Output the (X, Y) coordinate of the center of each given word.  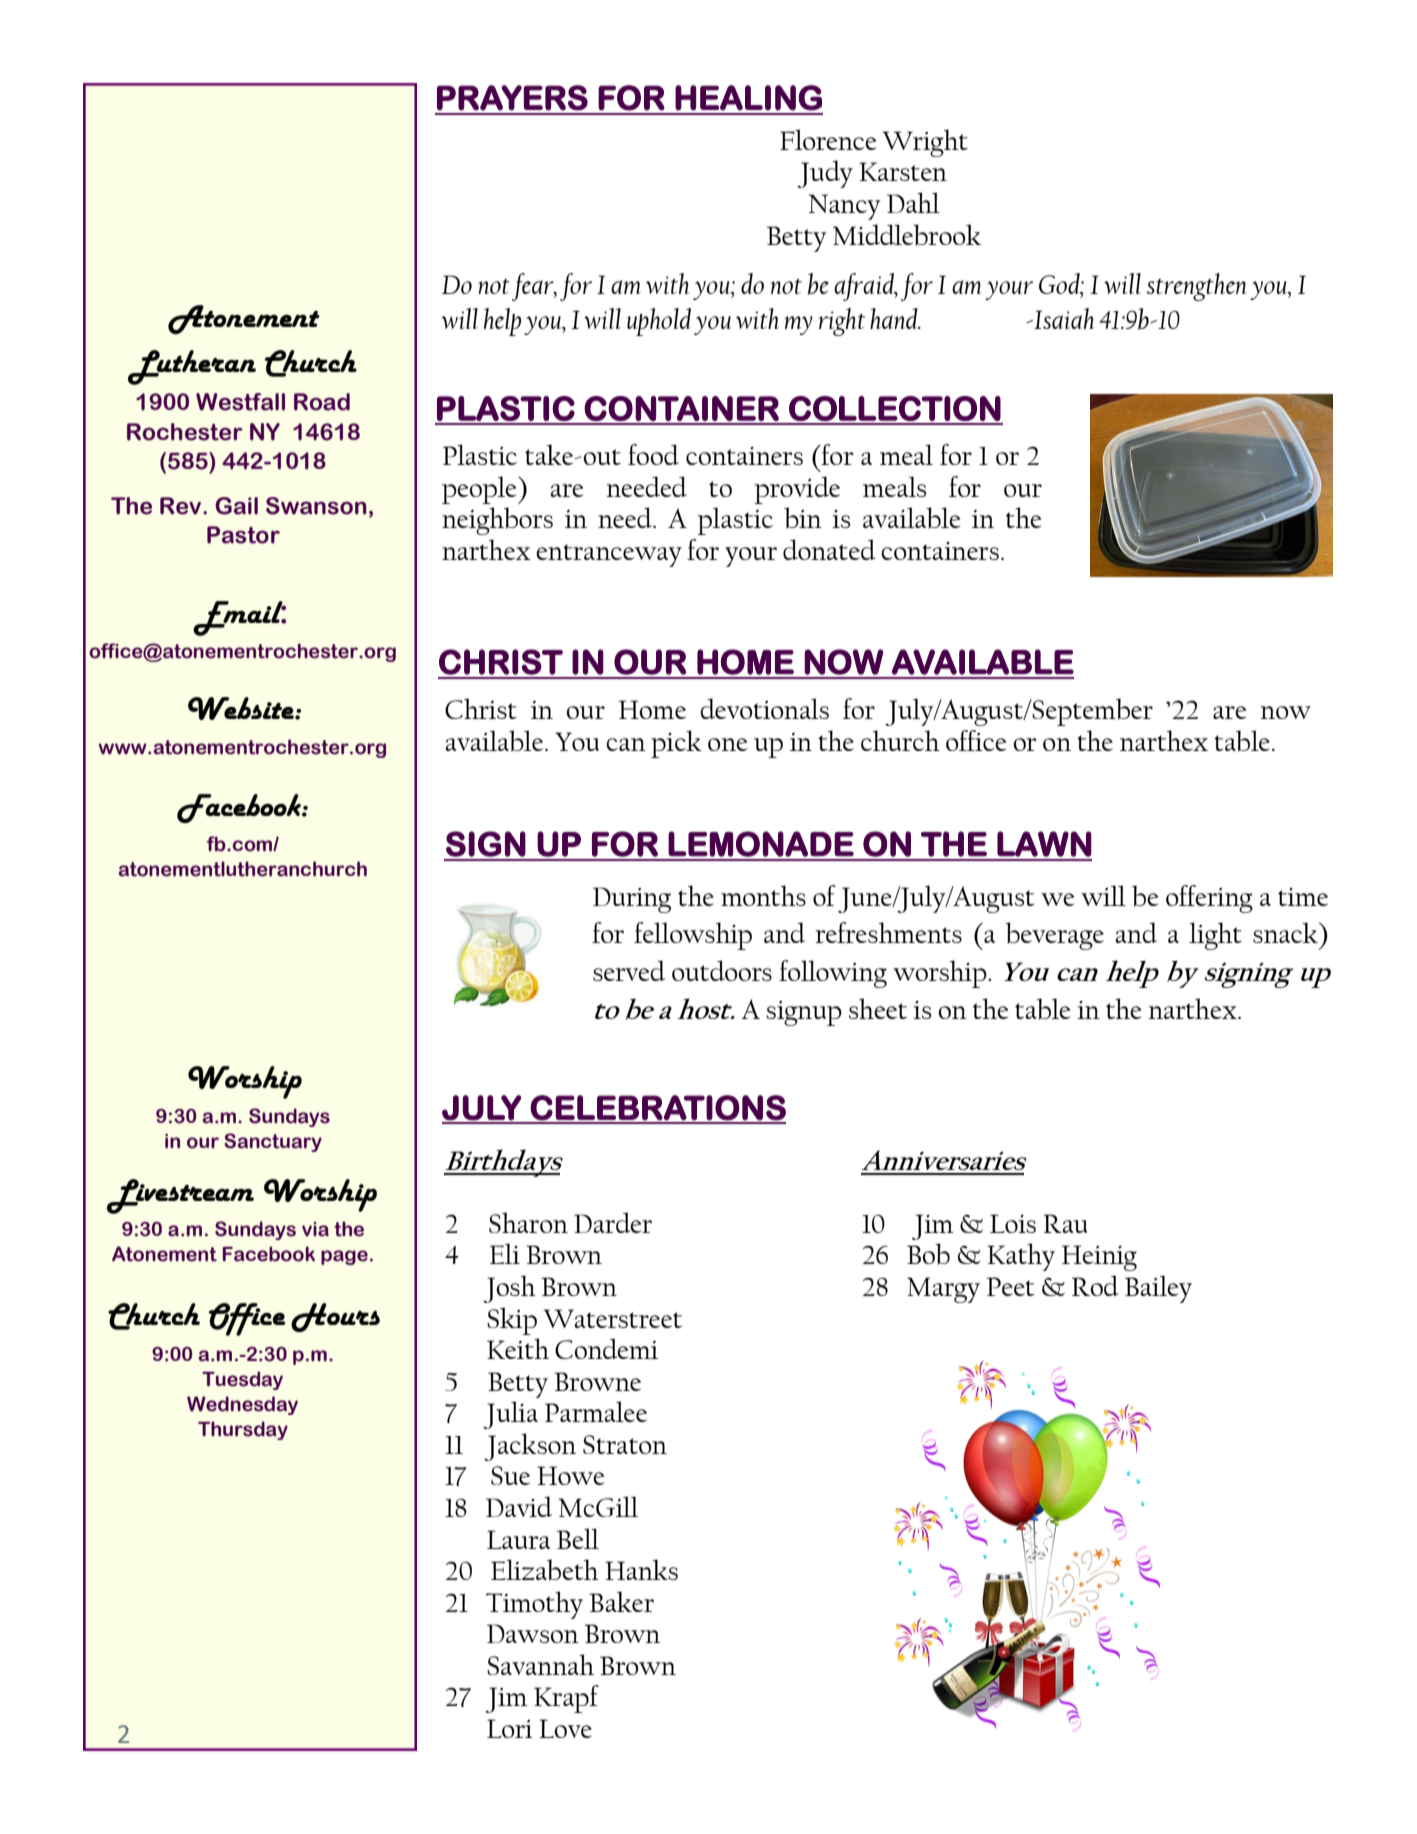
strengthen (1197, 287)
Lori (510, 1728)
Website (242, 708)
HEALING (748, 98)
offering (1209, 899)
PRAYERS (512, 98)
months (763, 895)
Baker (621, 1601)
